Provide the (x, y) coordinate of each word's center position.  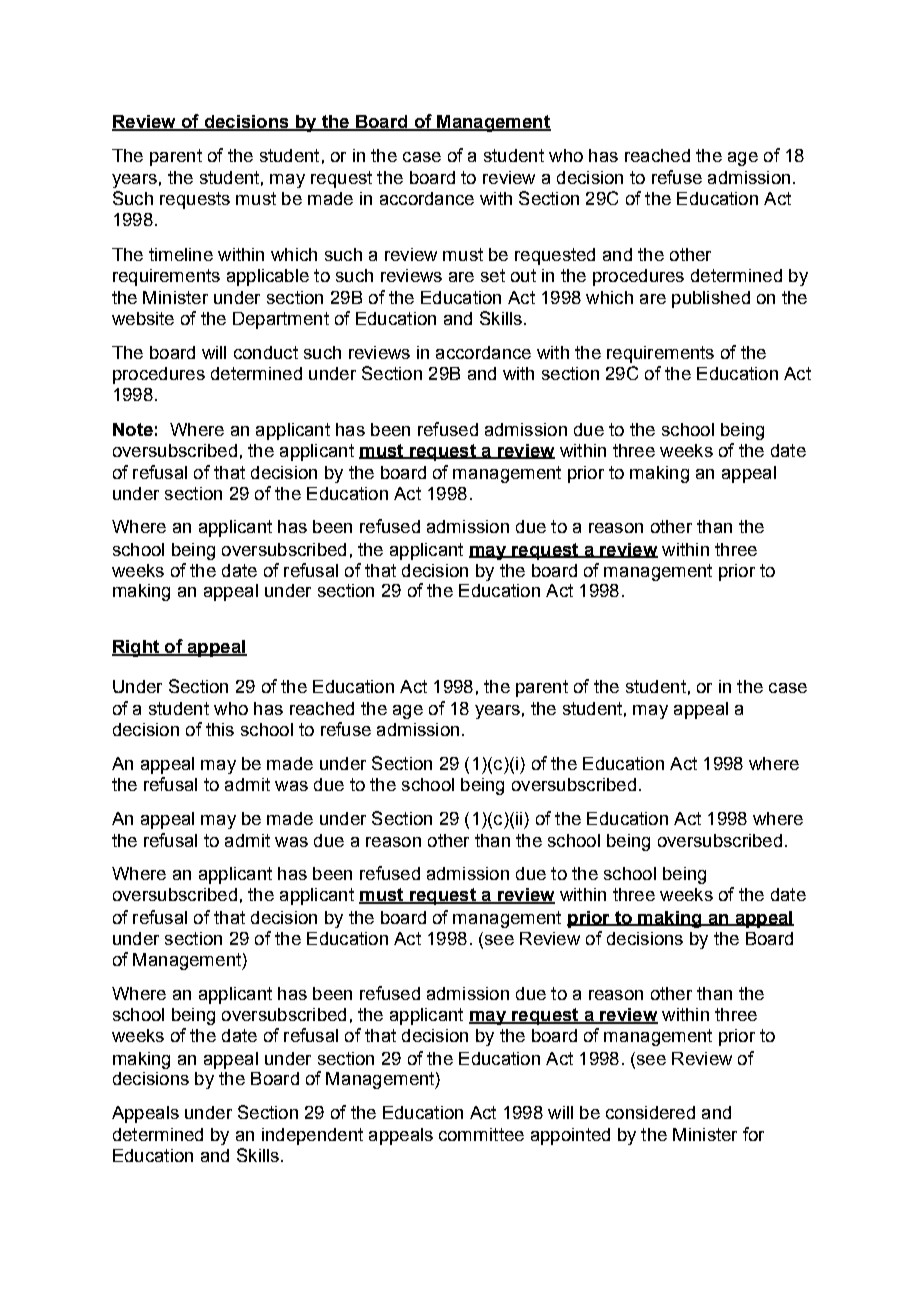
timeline (181, 254)
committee (481, 1134)
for (753, 1134)
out (523, 275)
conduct (266, 352)
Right (136, 648)
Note (133, 429)
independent (312, 1136)
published (711, 299)
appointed (570, 1136)
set (493, 275)
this (220, 729)
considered (650, 1112)
